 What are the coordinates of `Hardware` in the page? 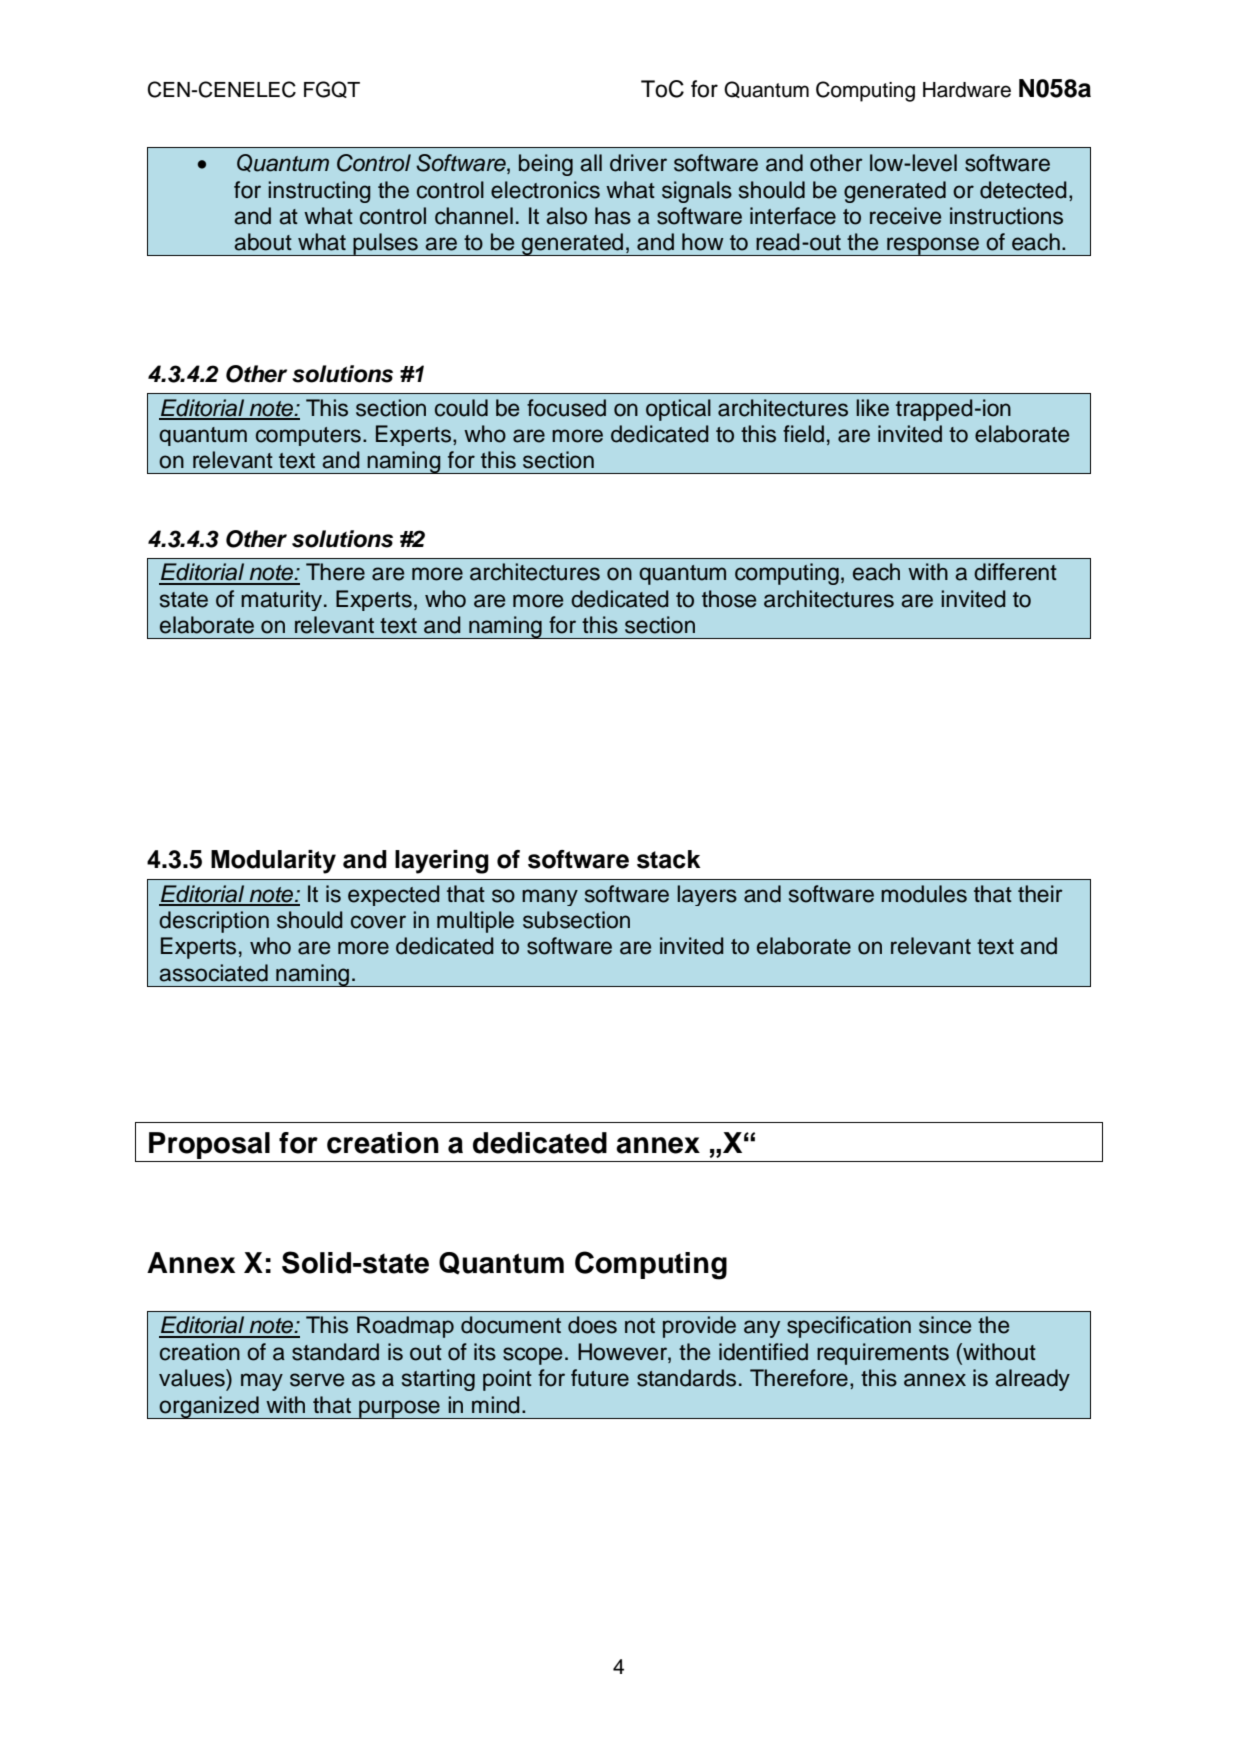 It's located at (967, 90).
